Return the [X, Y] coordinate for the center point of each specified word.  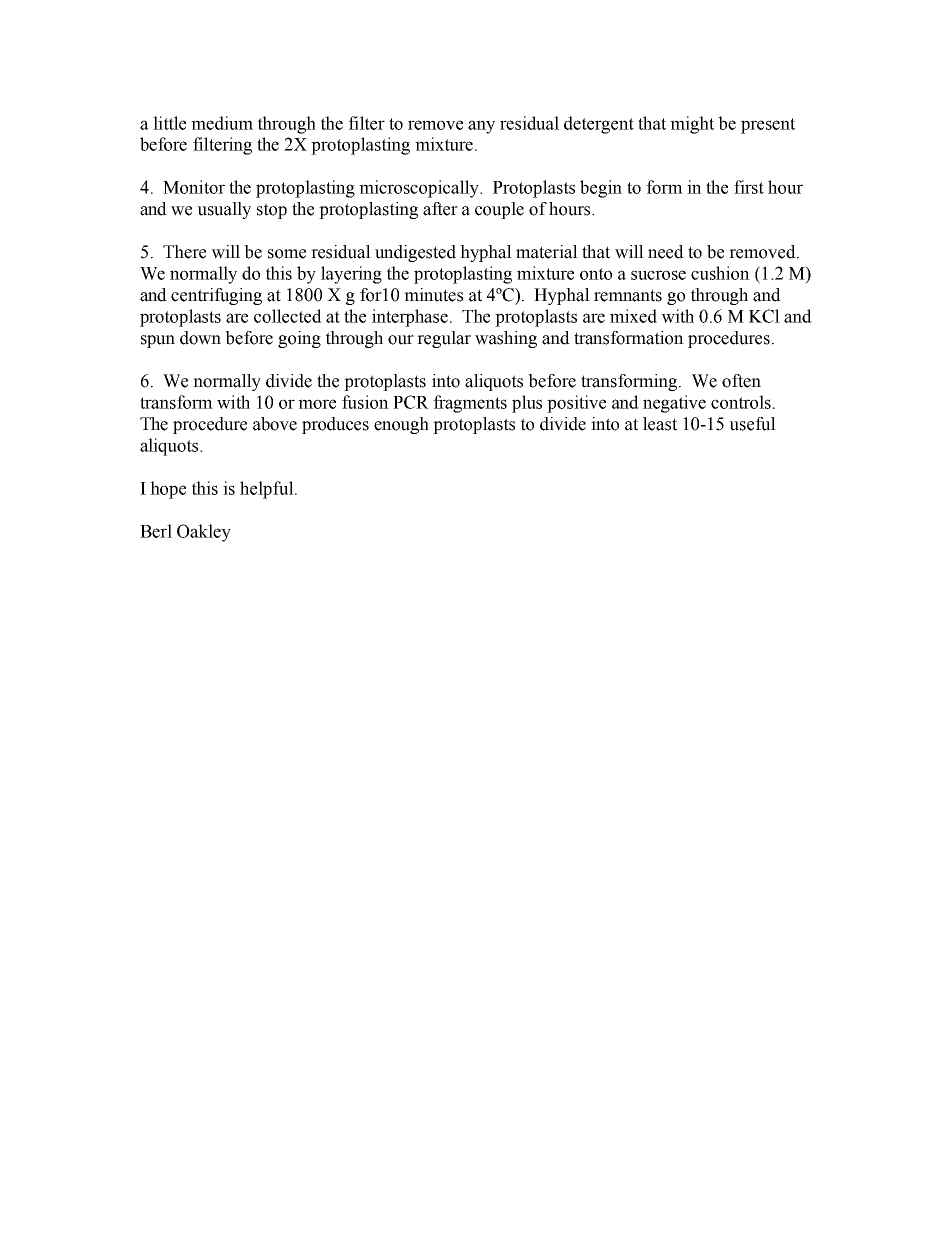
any [481, 127]
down [200, 338]
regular [444, 339]
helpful [268, 490]
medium [222, 123]
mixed [633, 316]
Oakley [204, 533]
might [692, 125]
